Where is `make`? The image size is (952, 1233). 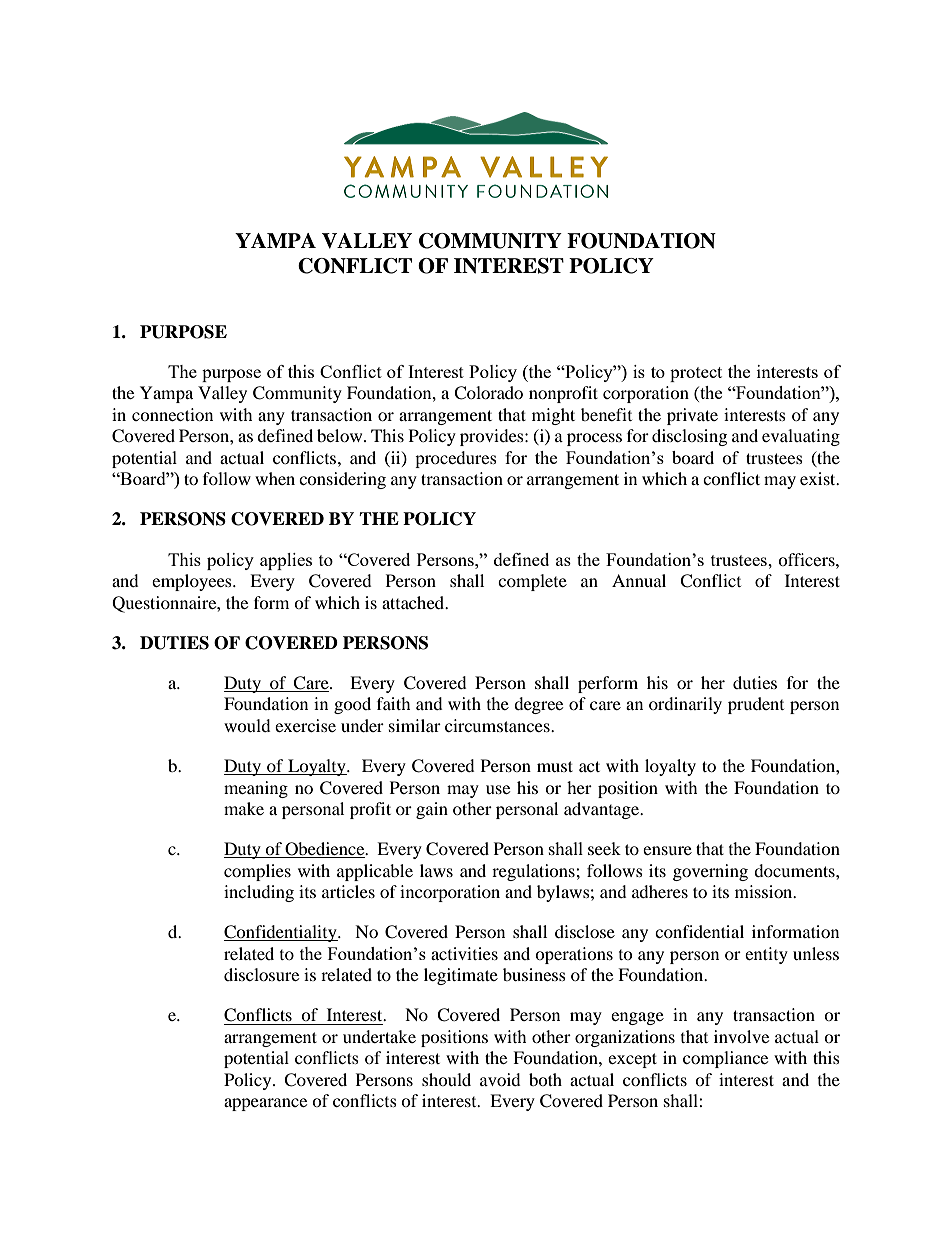
make is located at coordinates (244, 808).
